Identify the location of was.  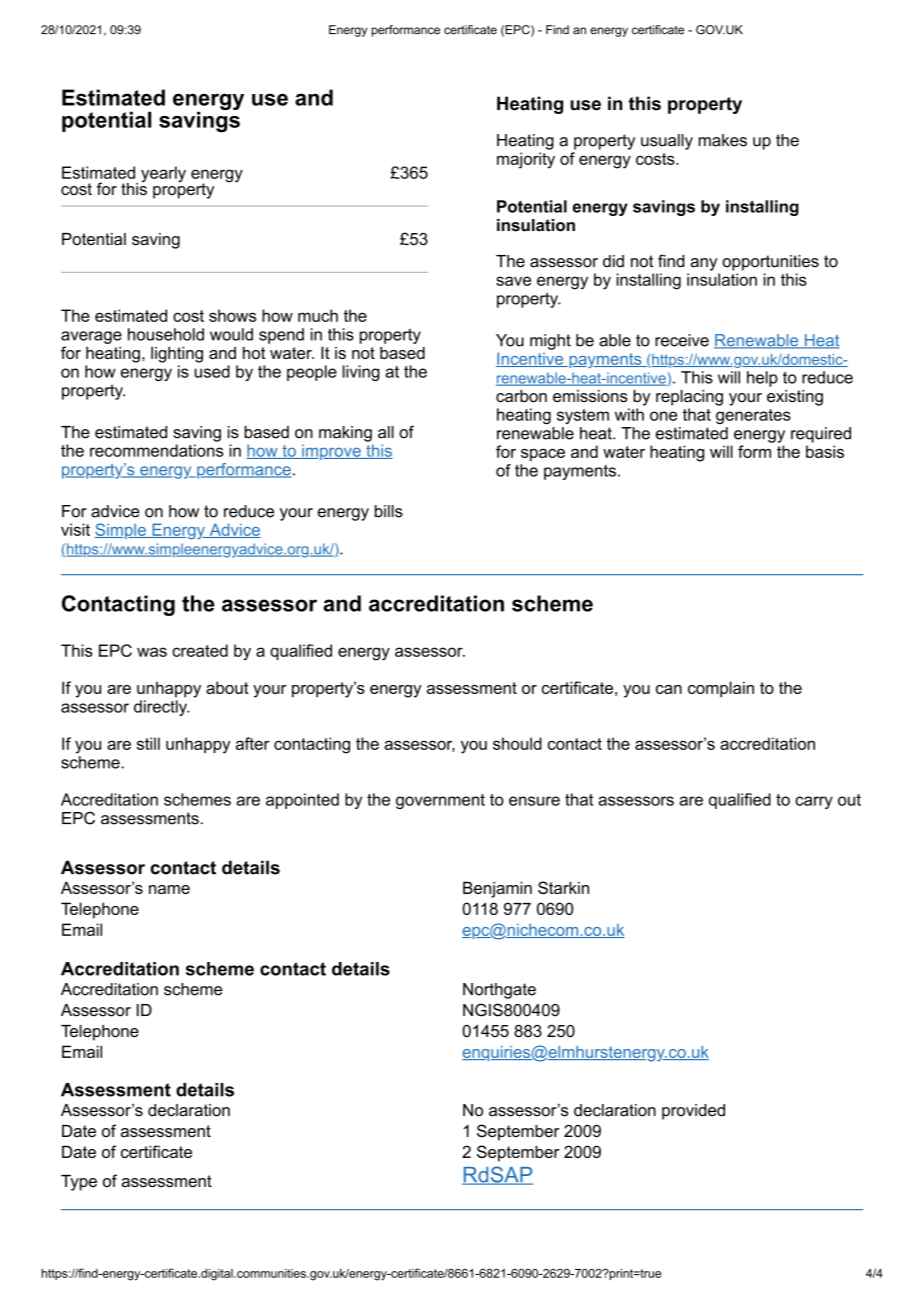
(152, 652).
